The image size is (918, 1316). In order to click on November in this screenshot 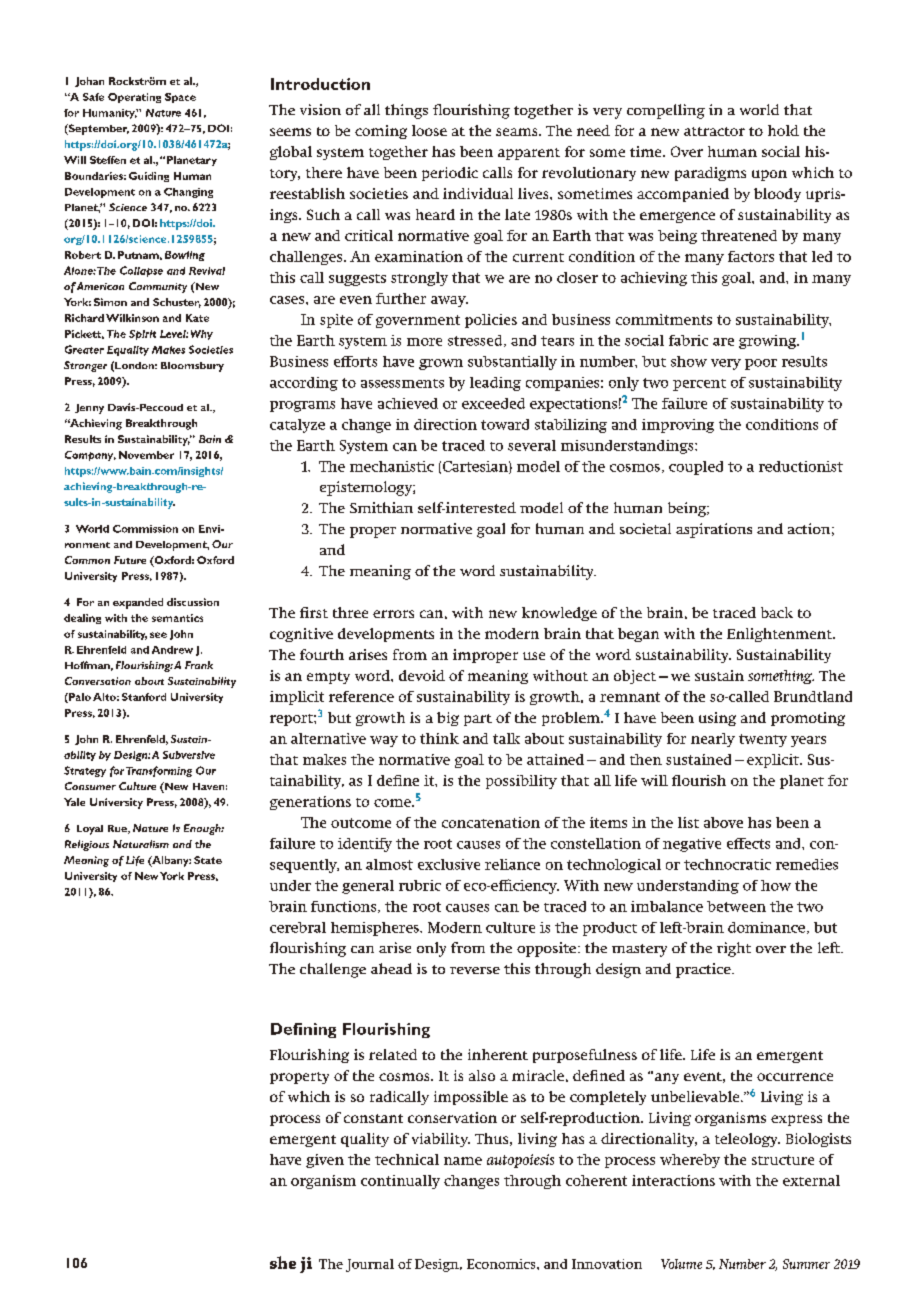, I will do `click(146, 455)`.
